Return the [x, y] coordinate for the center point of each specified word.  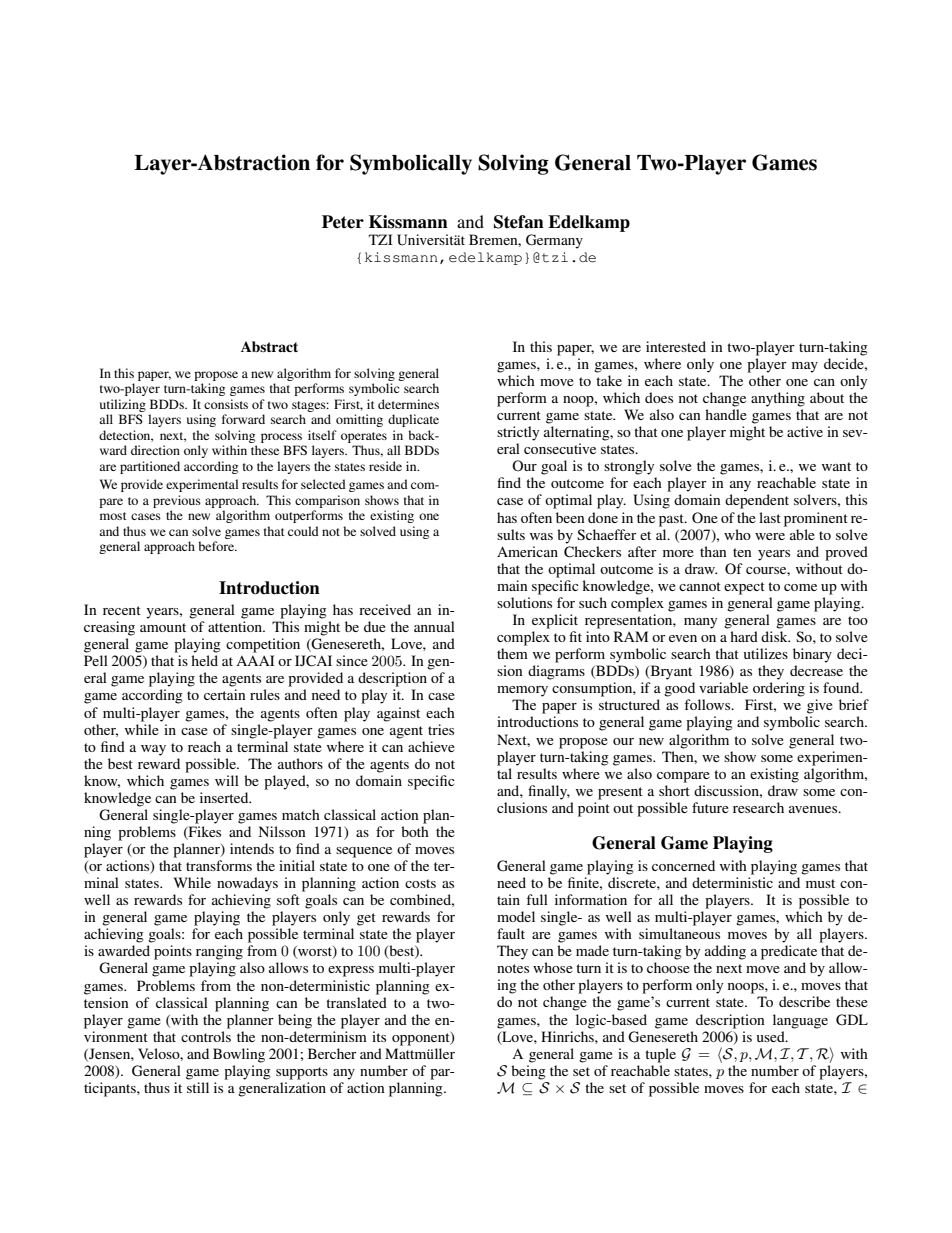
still [198, 1087]
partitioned [150, 467]
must [820, 883]
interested [676, 346]
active [805, 431]
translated [356, 1002]
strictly [518, 433]
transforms [219, 865]
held [204, 660]
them [512, 653]
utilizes [766, 653]
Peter [343, 222]
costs [420, 883]
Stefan [519, 222]
